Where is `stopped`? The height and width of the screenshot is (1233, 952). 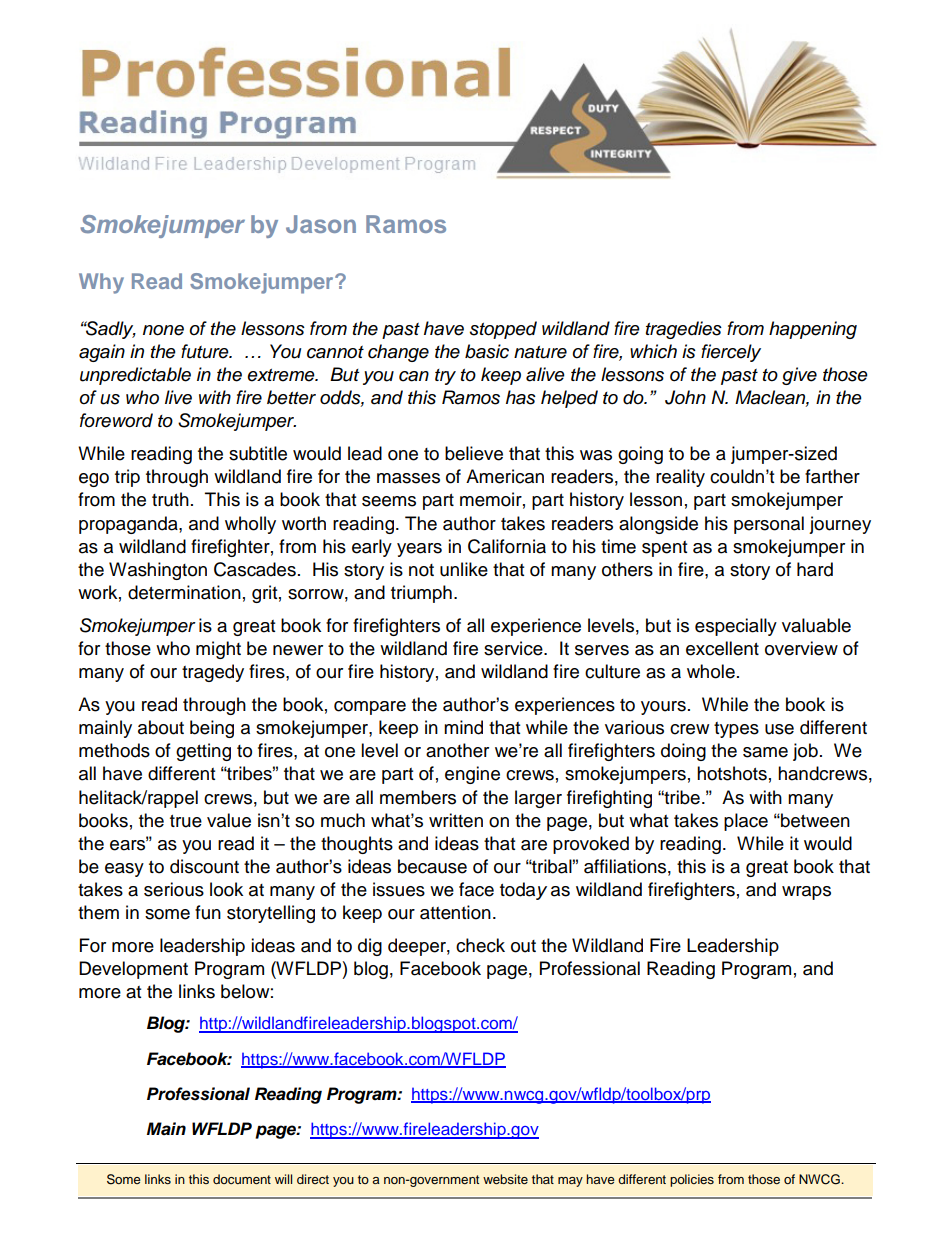 stopped is located at coordinates (503, 330).
